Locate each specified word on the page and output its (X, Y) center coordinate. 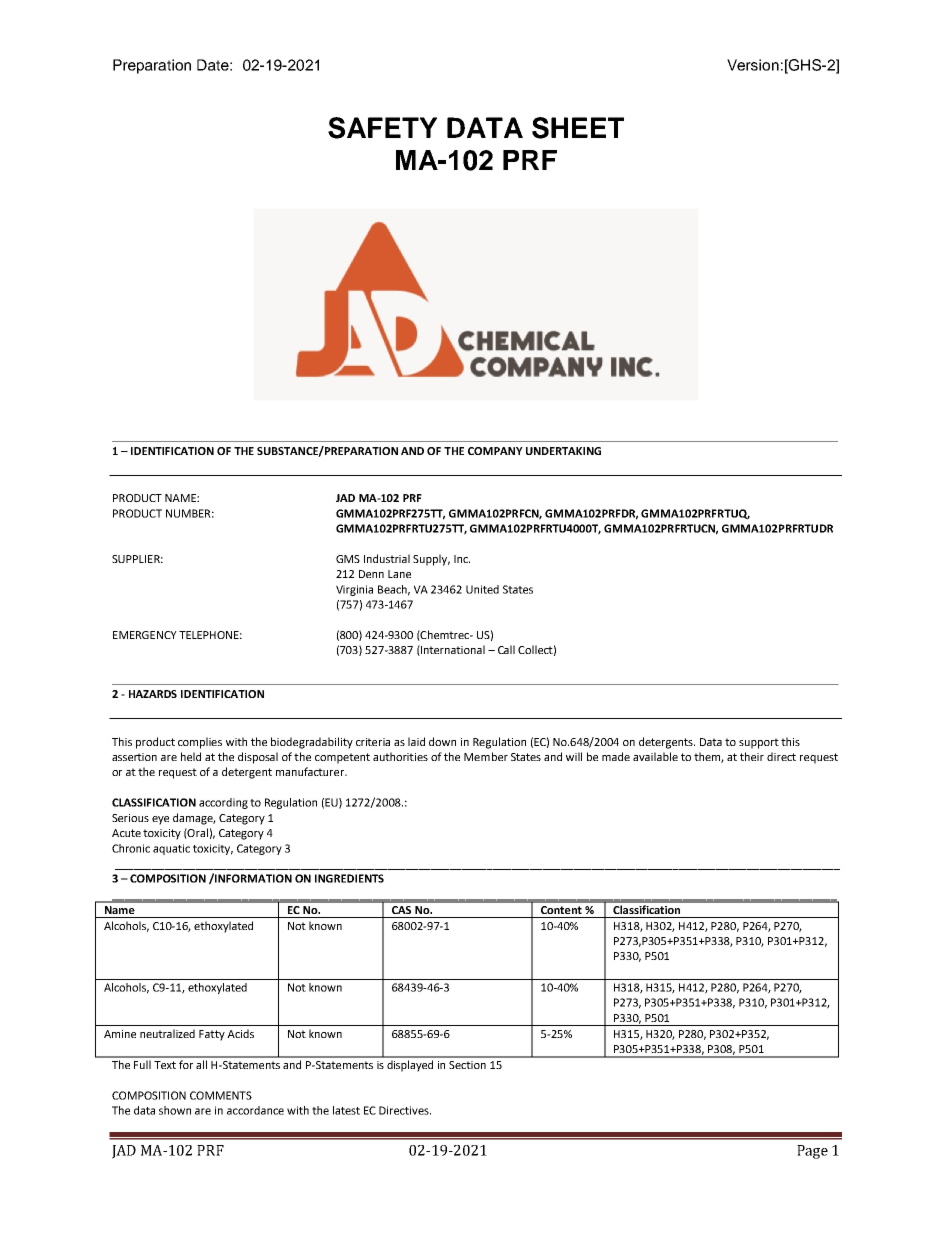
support (759, 743)
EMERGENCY (145, 635)
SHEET (578, 128)
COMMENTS (221, 1095)
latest (346, 1110)
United (482, 589)
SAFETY (382, 128)
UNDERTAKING (563, 451)
